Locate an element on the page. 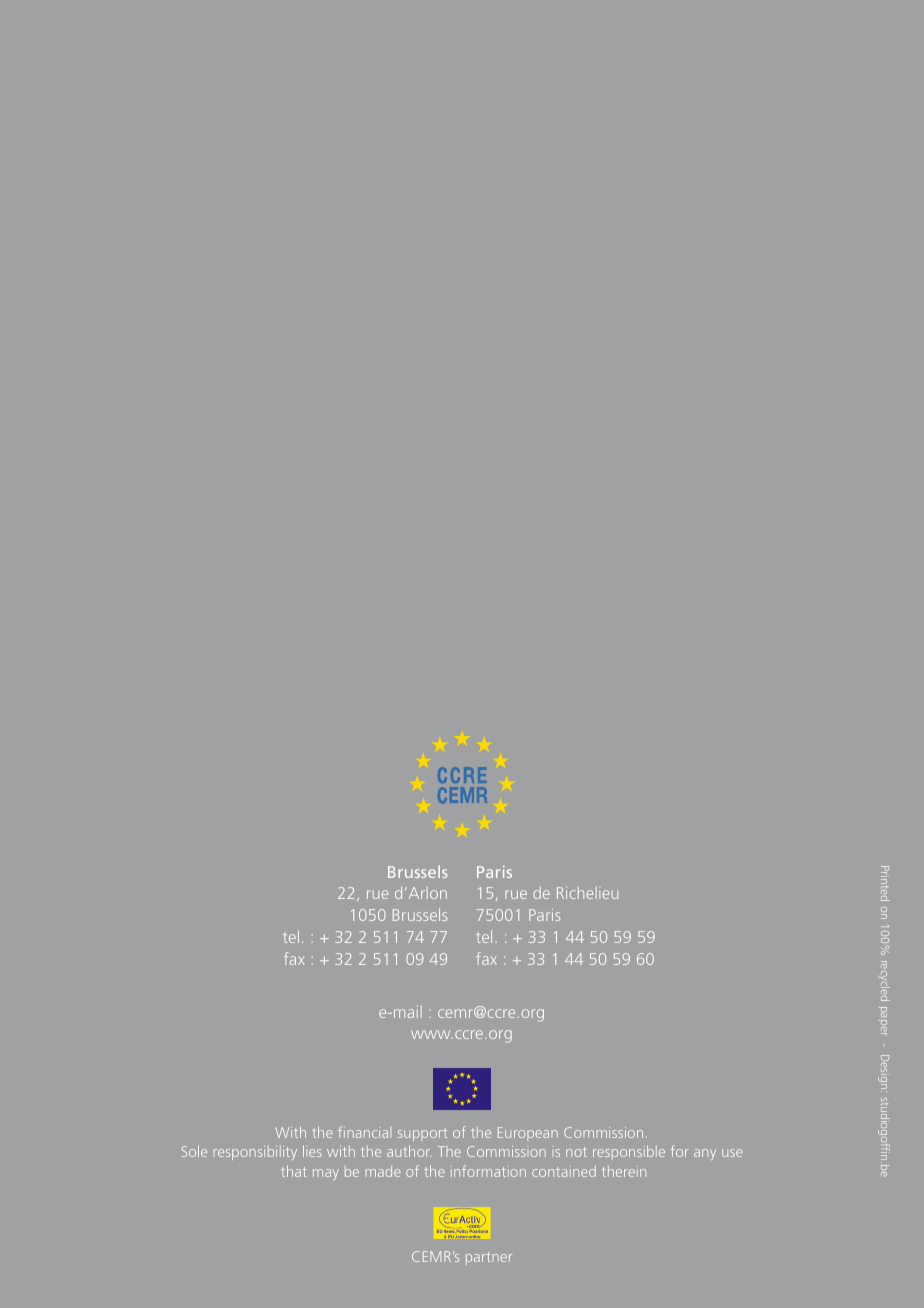 The image size is (924, 1308). responsibility is located at coordinates (255, 1153).
